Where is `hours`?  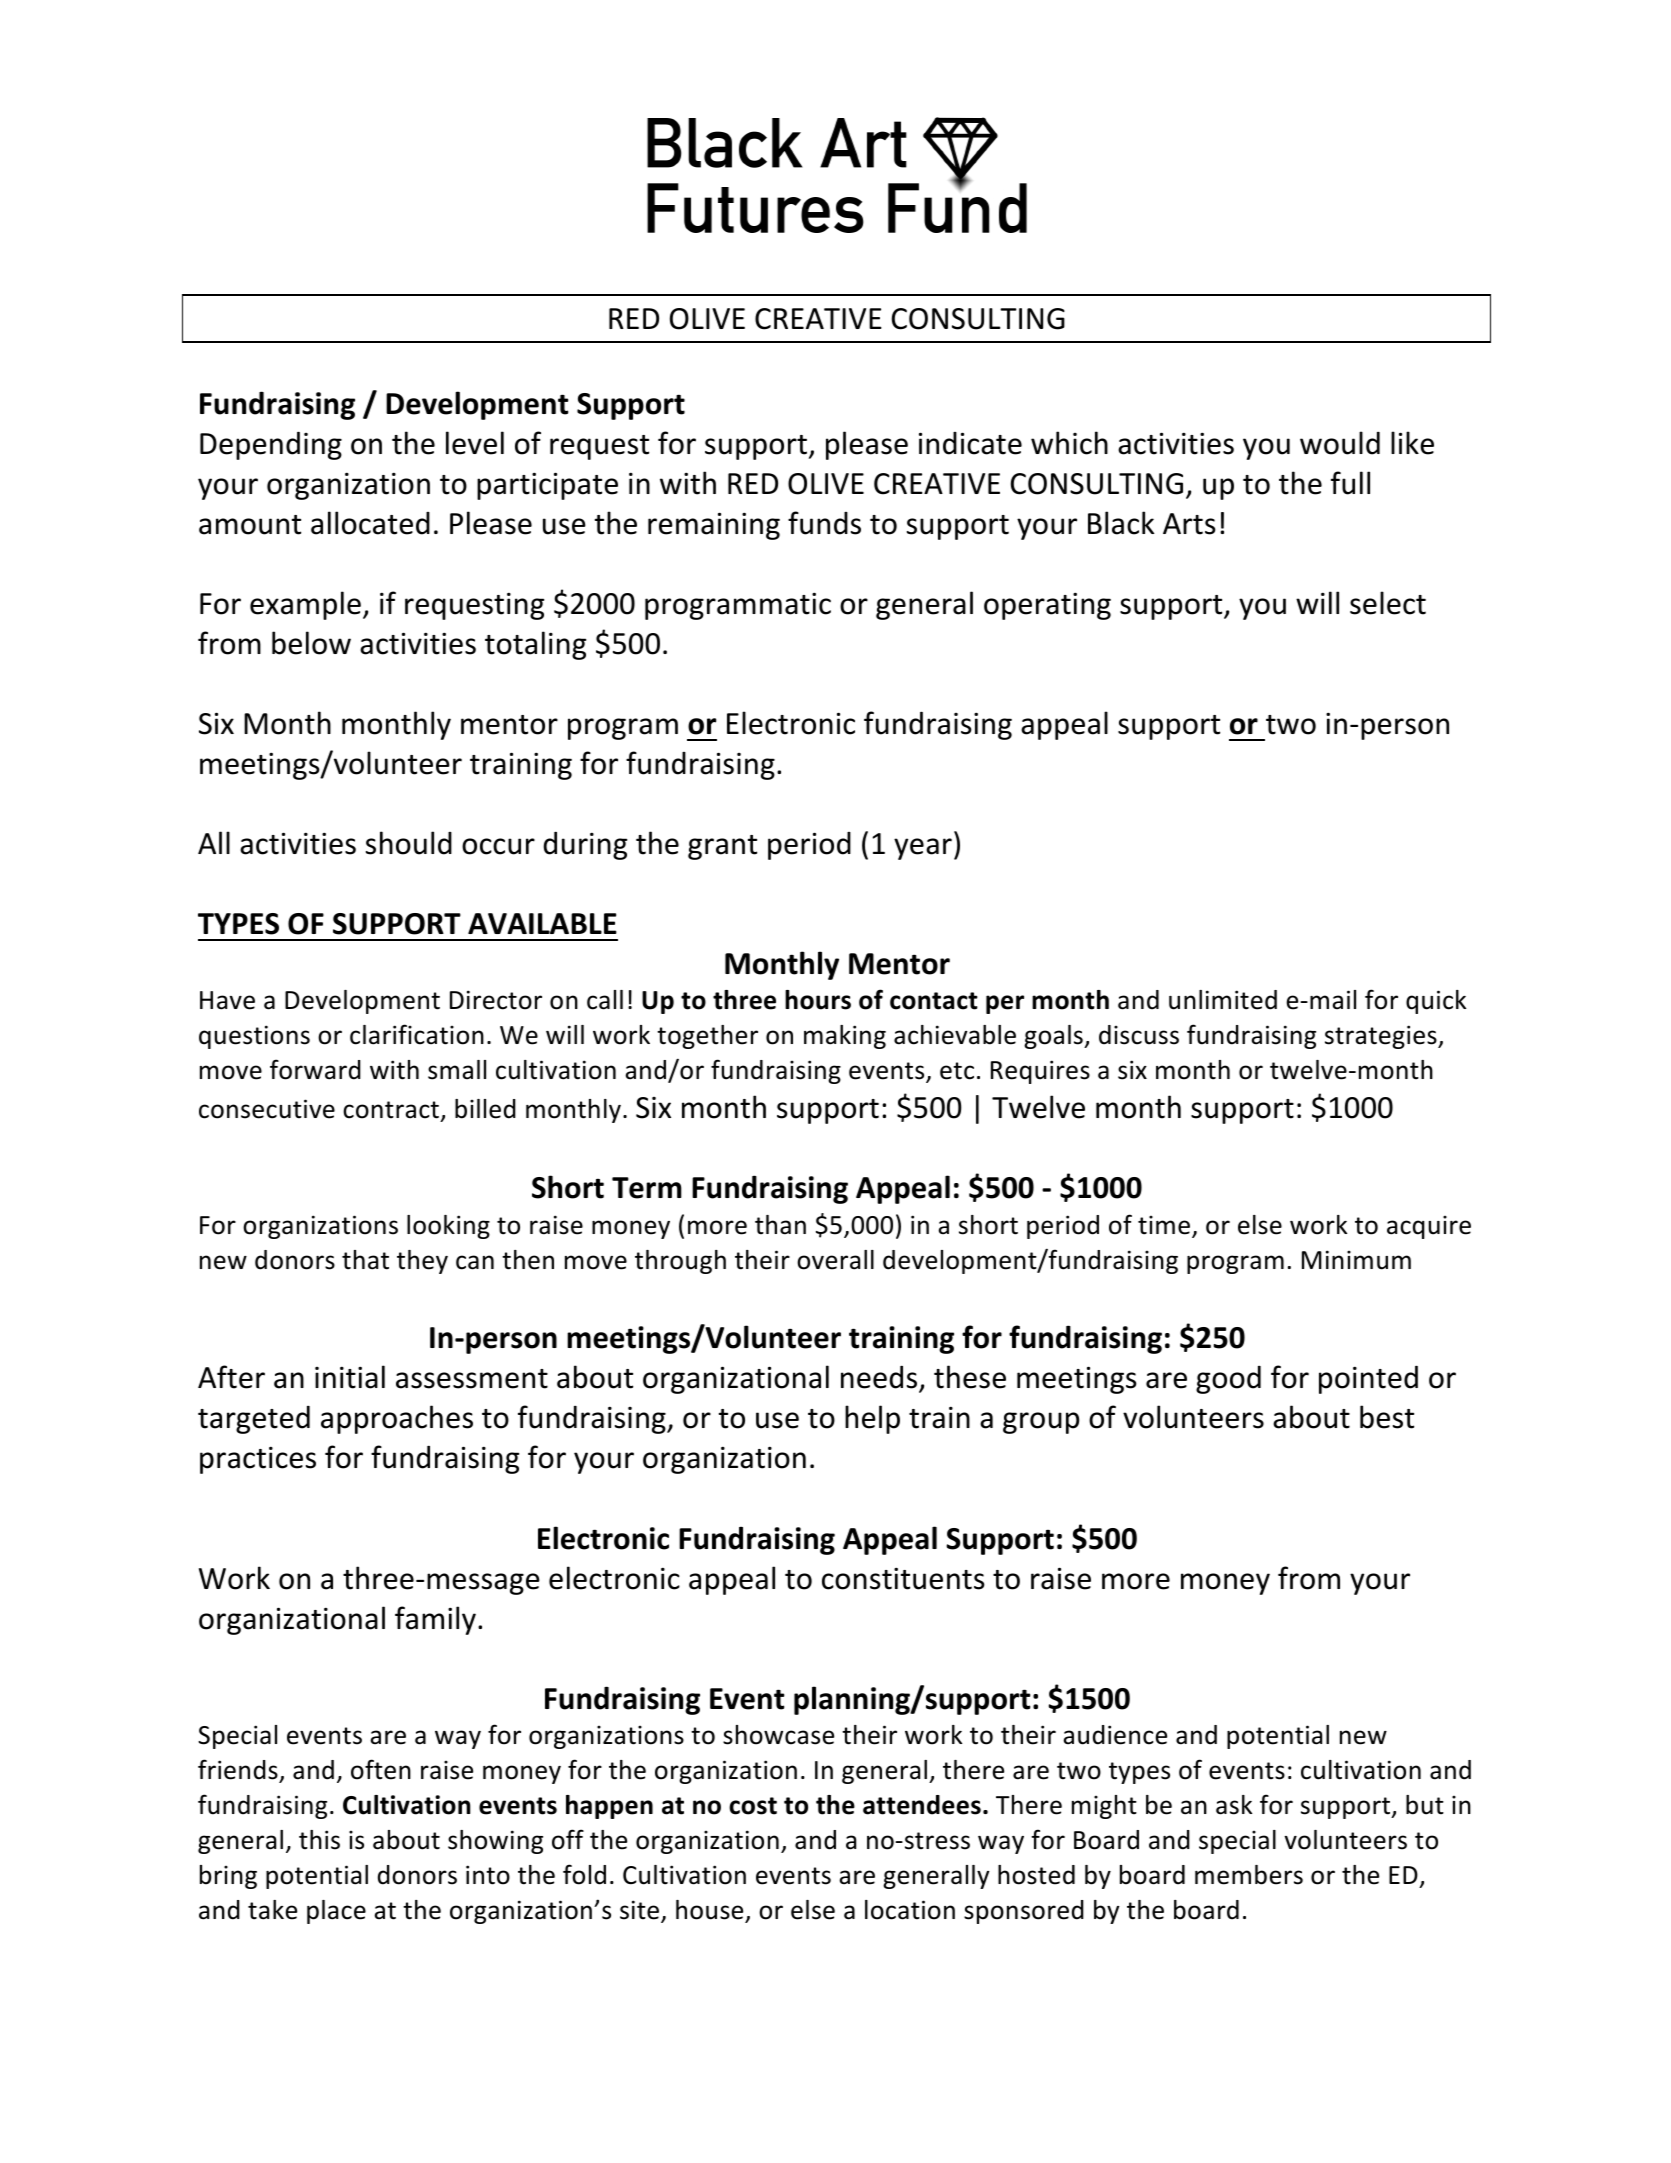 hours is located at coordinates (818, 1000).
